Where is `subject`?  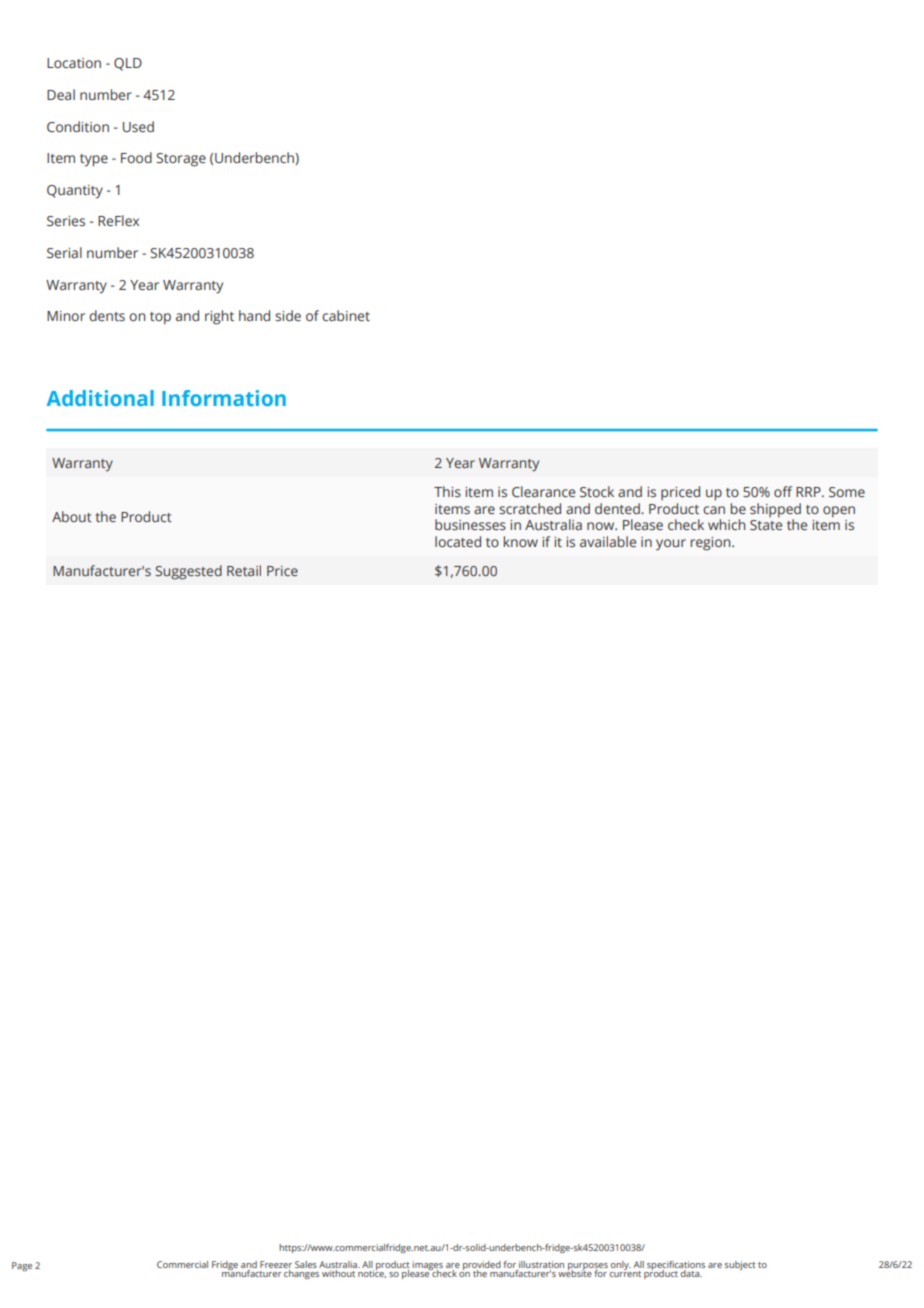 subject is located at coordinates (740, 1265).
